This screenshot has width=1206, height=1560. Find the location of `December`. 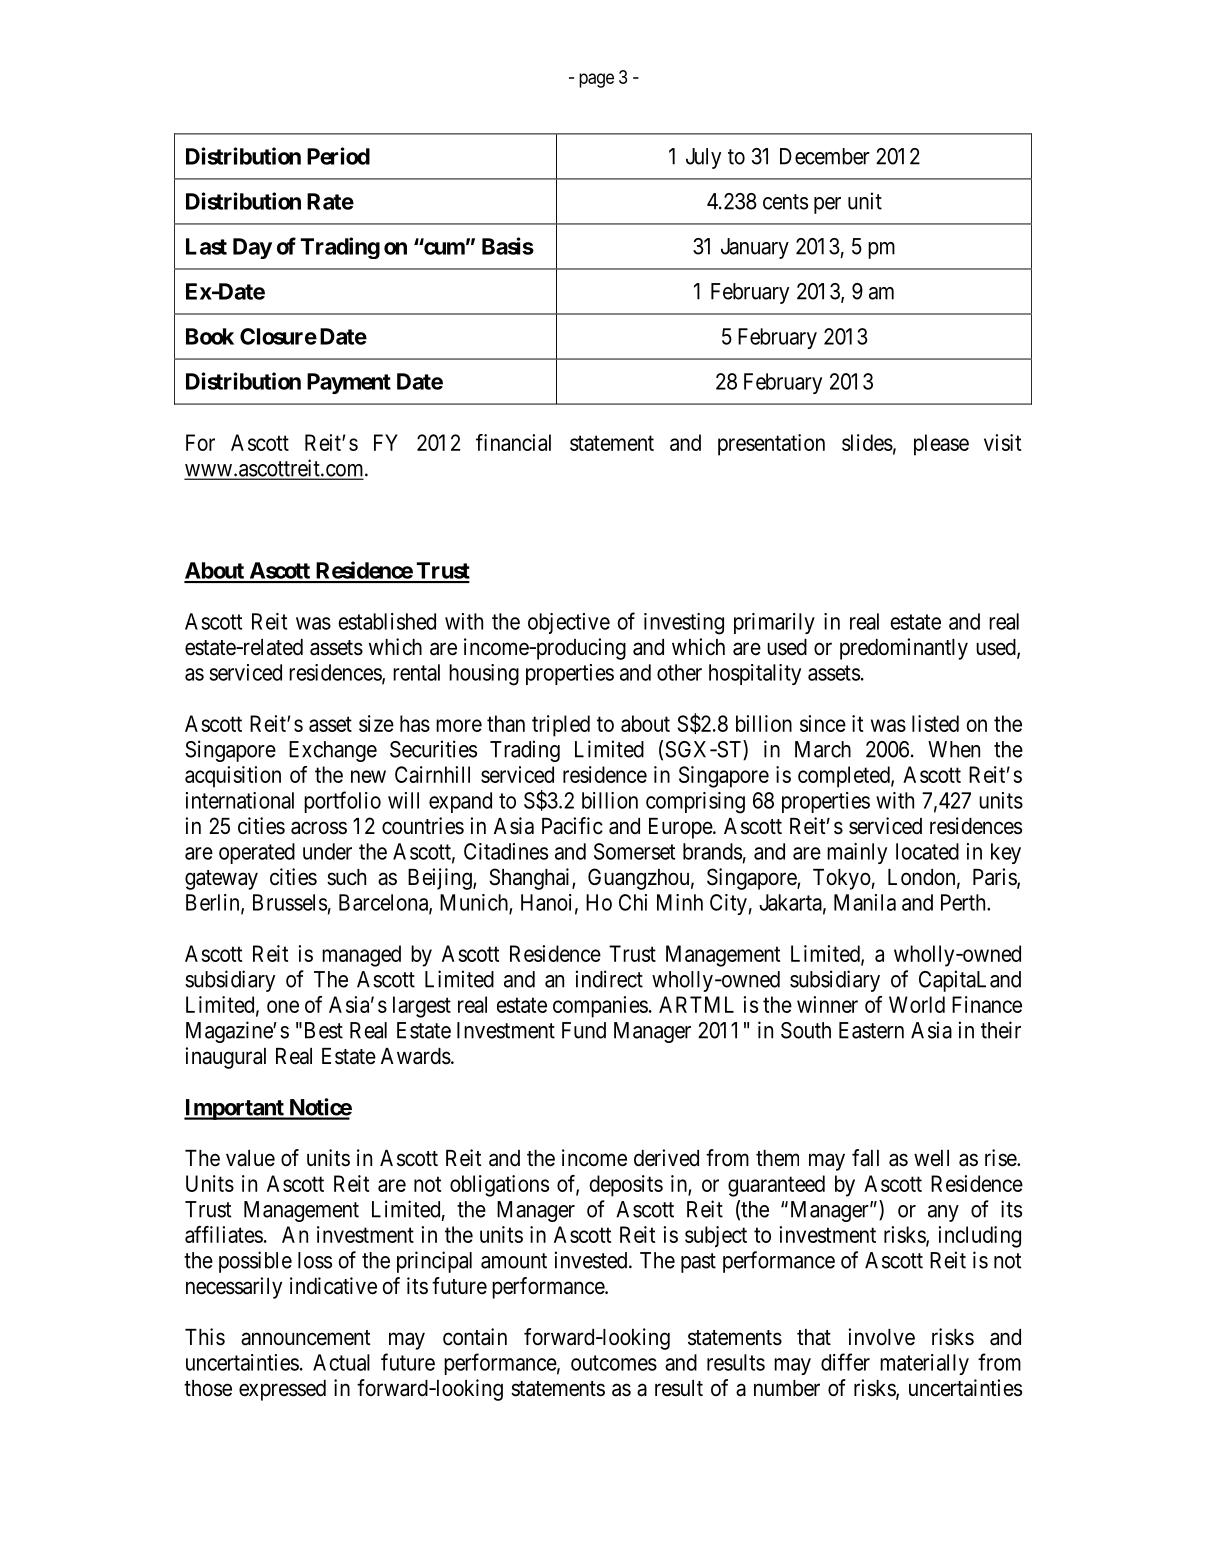

December is located at coordinates (825, 156).
